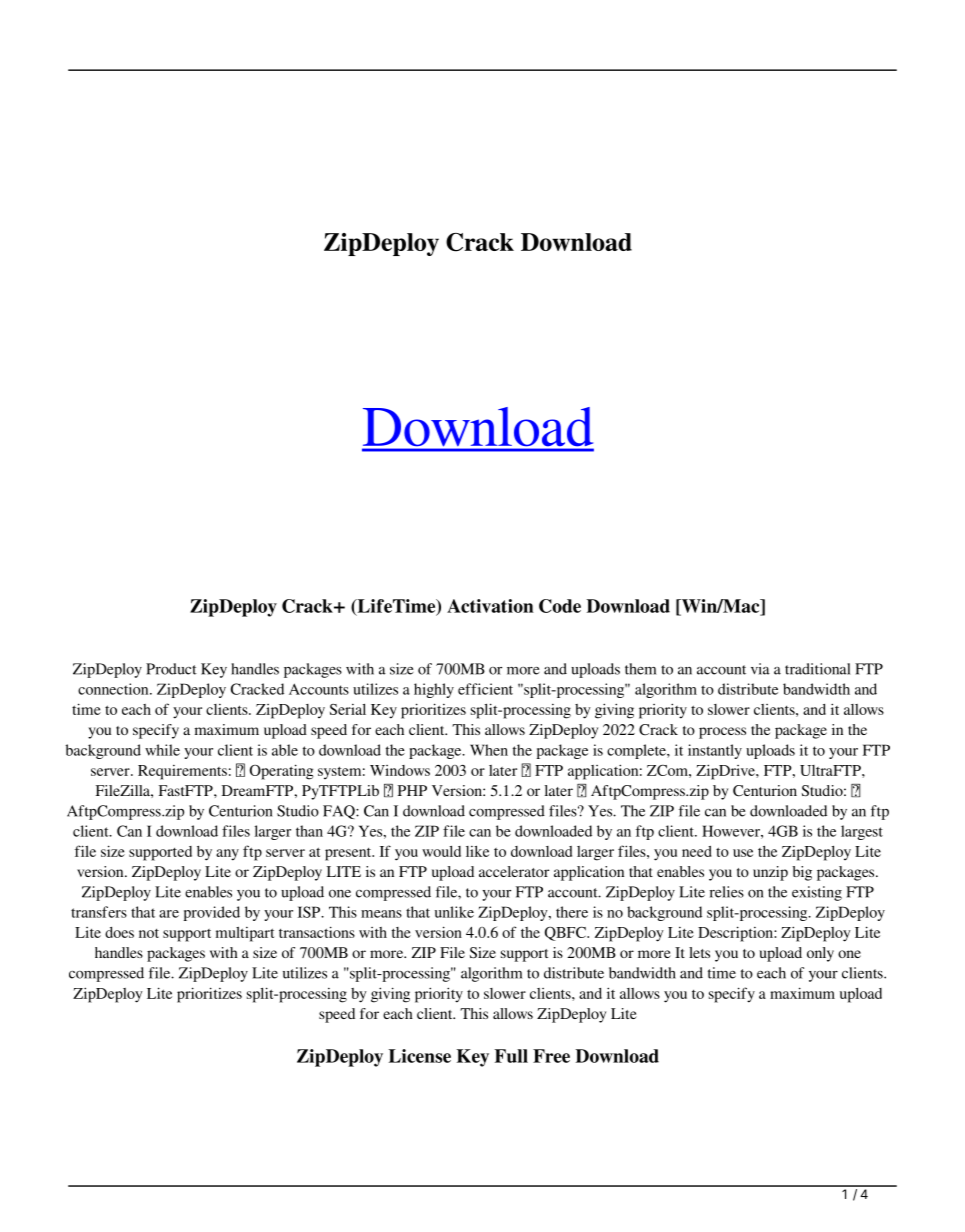 This image has width=965, height=1232. I want to click on existing, so click(817, 893).
